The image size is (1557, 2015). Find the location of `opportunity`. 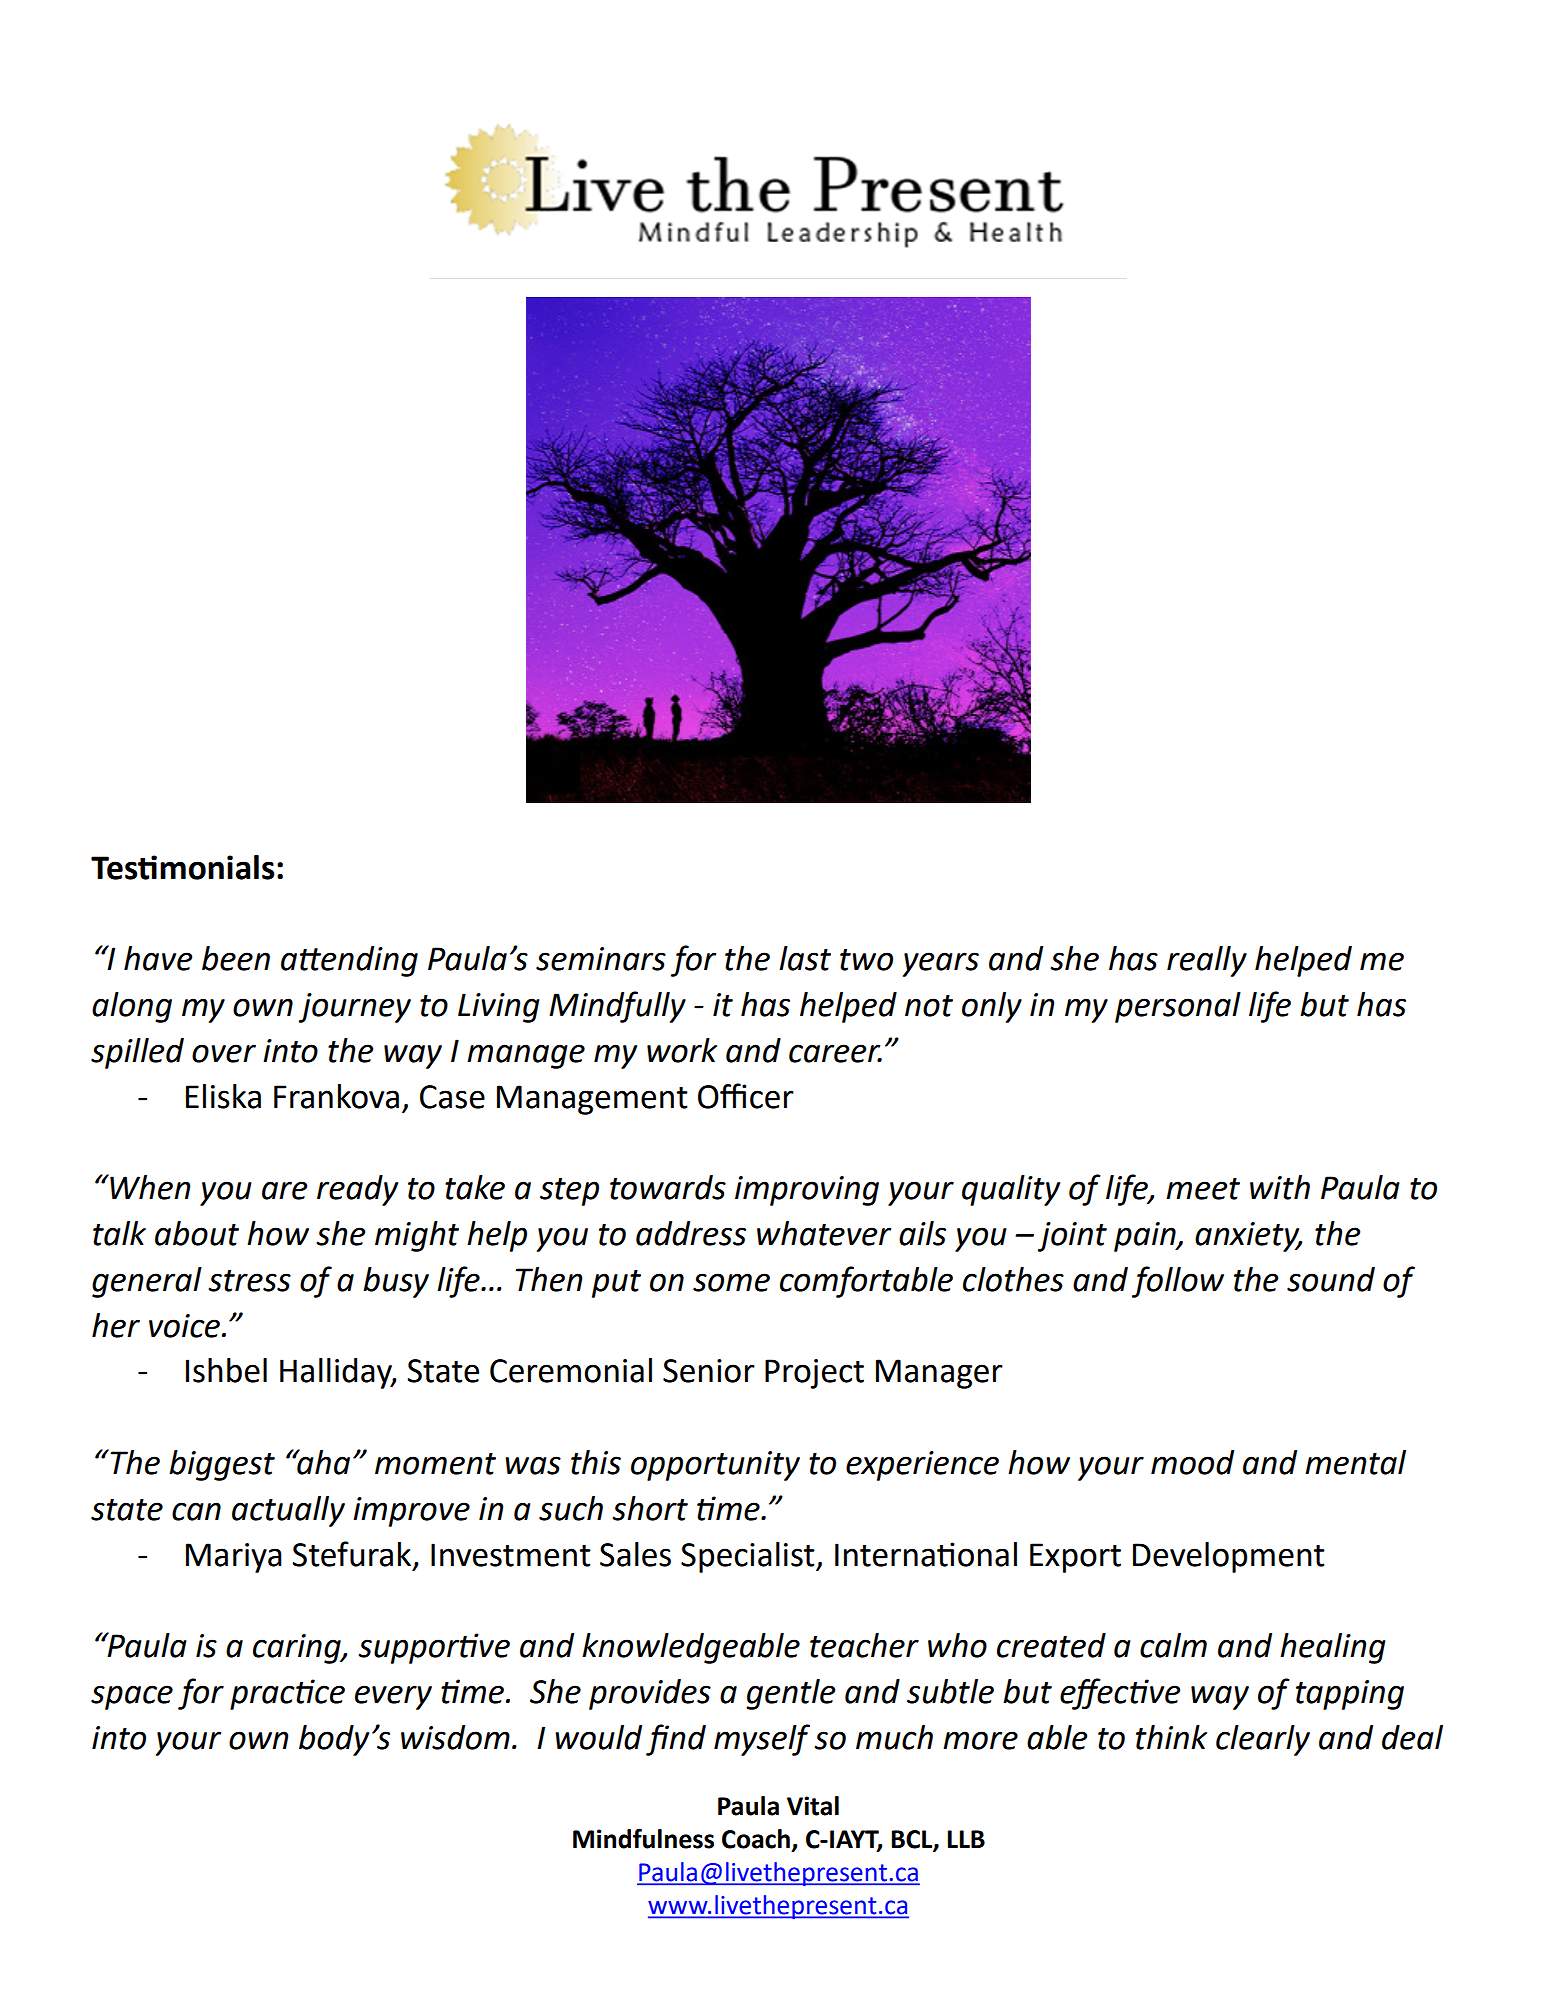

opportunity is located at coordinates (715, 1466).
